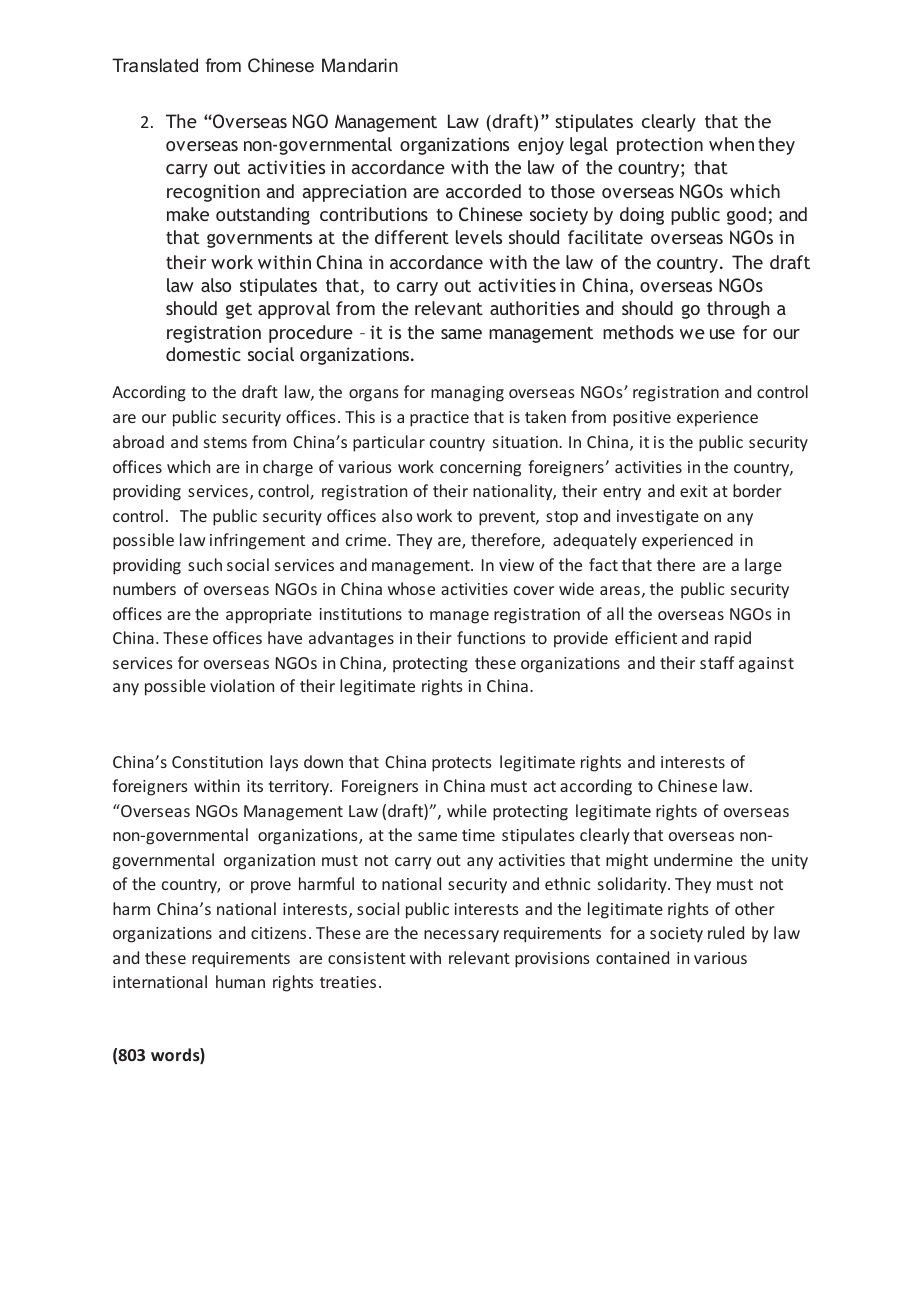 The image size is (924, 1308). What do you see at coordinates (240, 981) in the document?
I see `human` at bounding box center [240, 981].
